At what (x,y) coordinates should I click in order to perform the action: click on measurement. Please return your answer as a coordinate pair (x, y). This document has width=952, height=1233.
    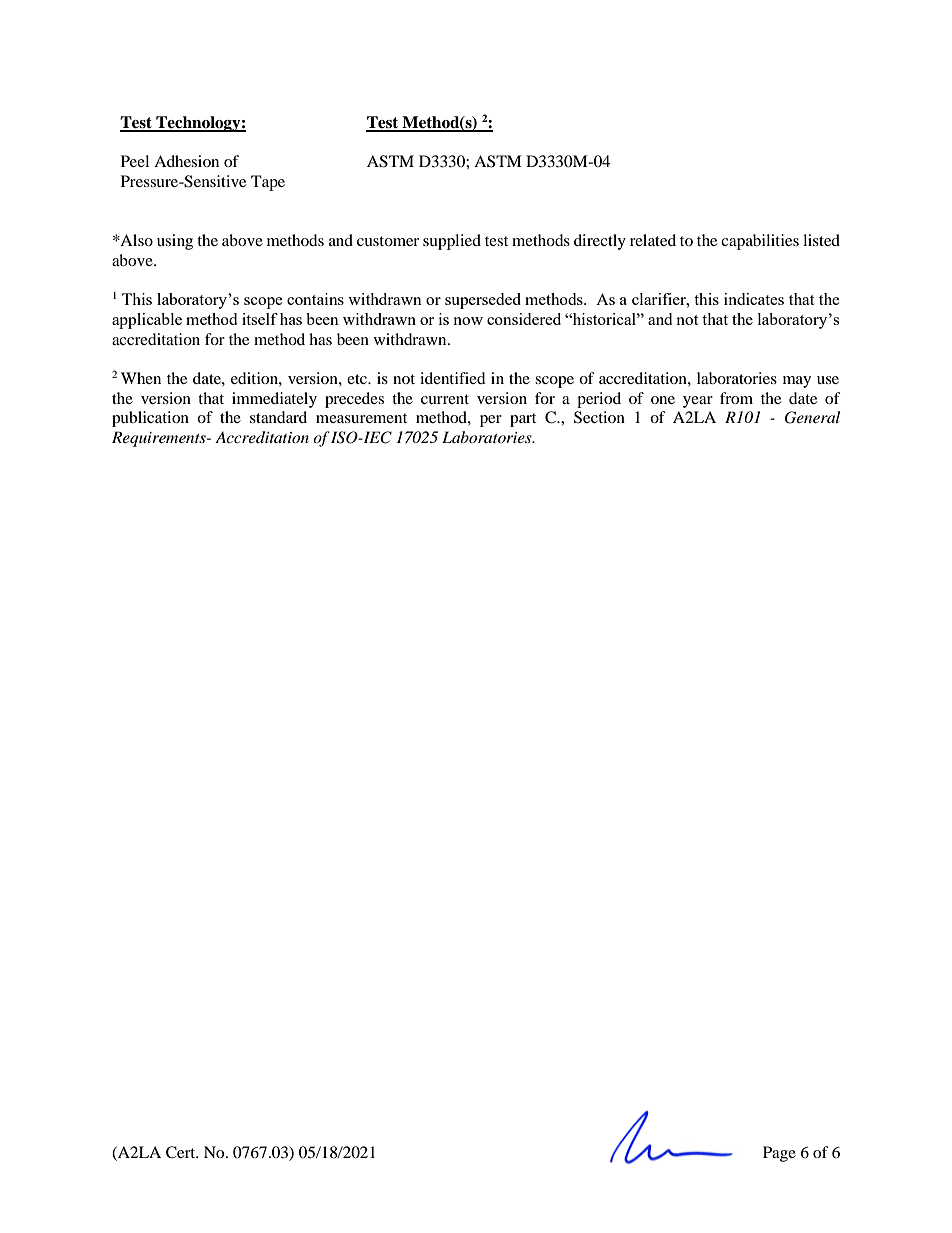
    Looking at the image, I should click on (361, 418).
